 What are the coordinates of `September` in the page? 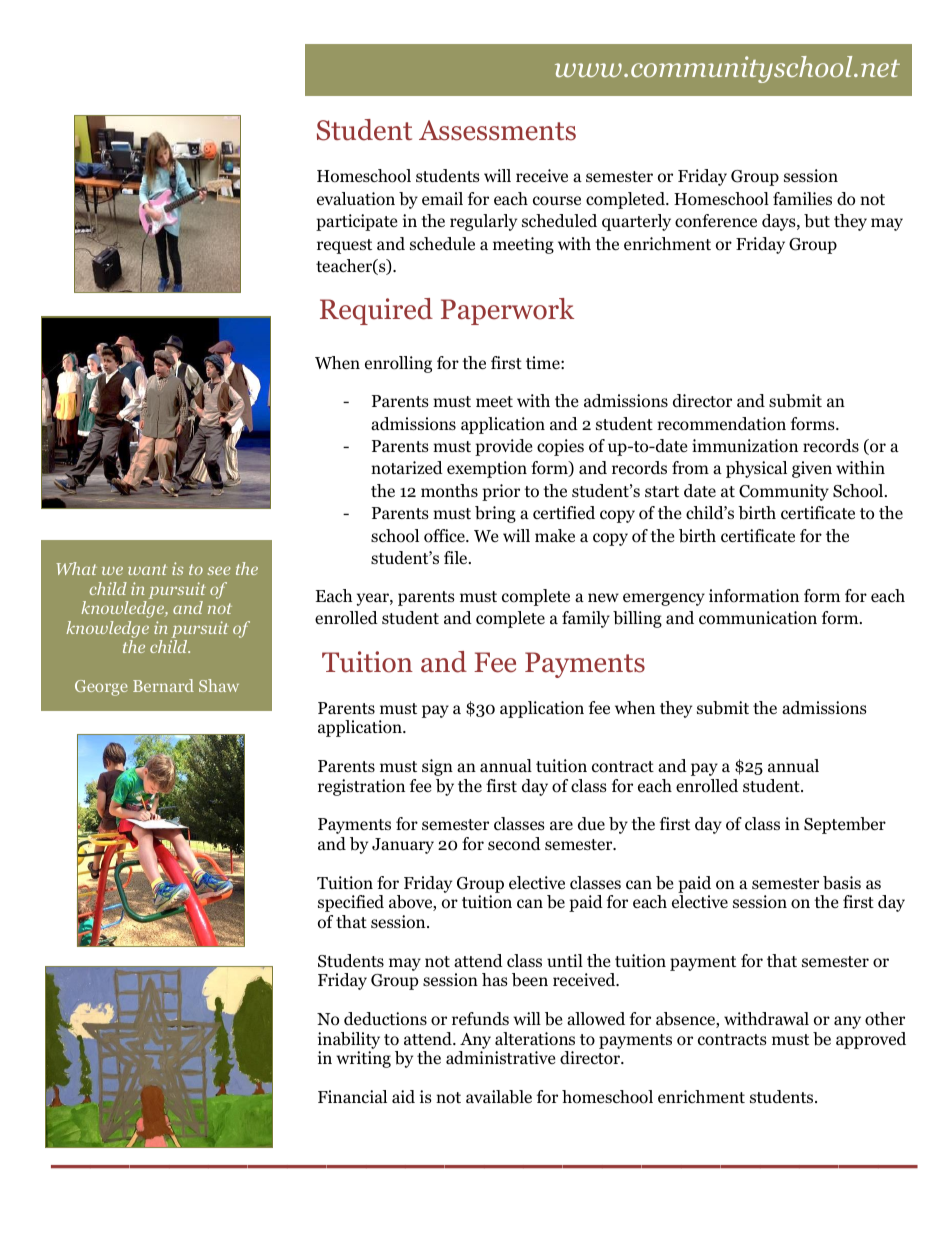 It's located at (845, 825).
